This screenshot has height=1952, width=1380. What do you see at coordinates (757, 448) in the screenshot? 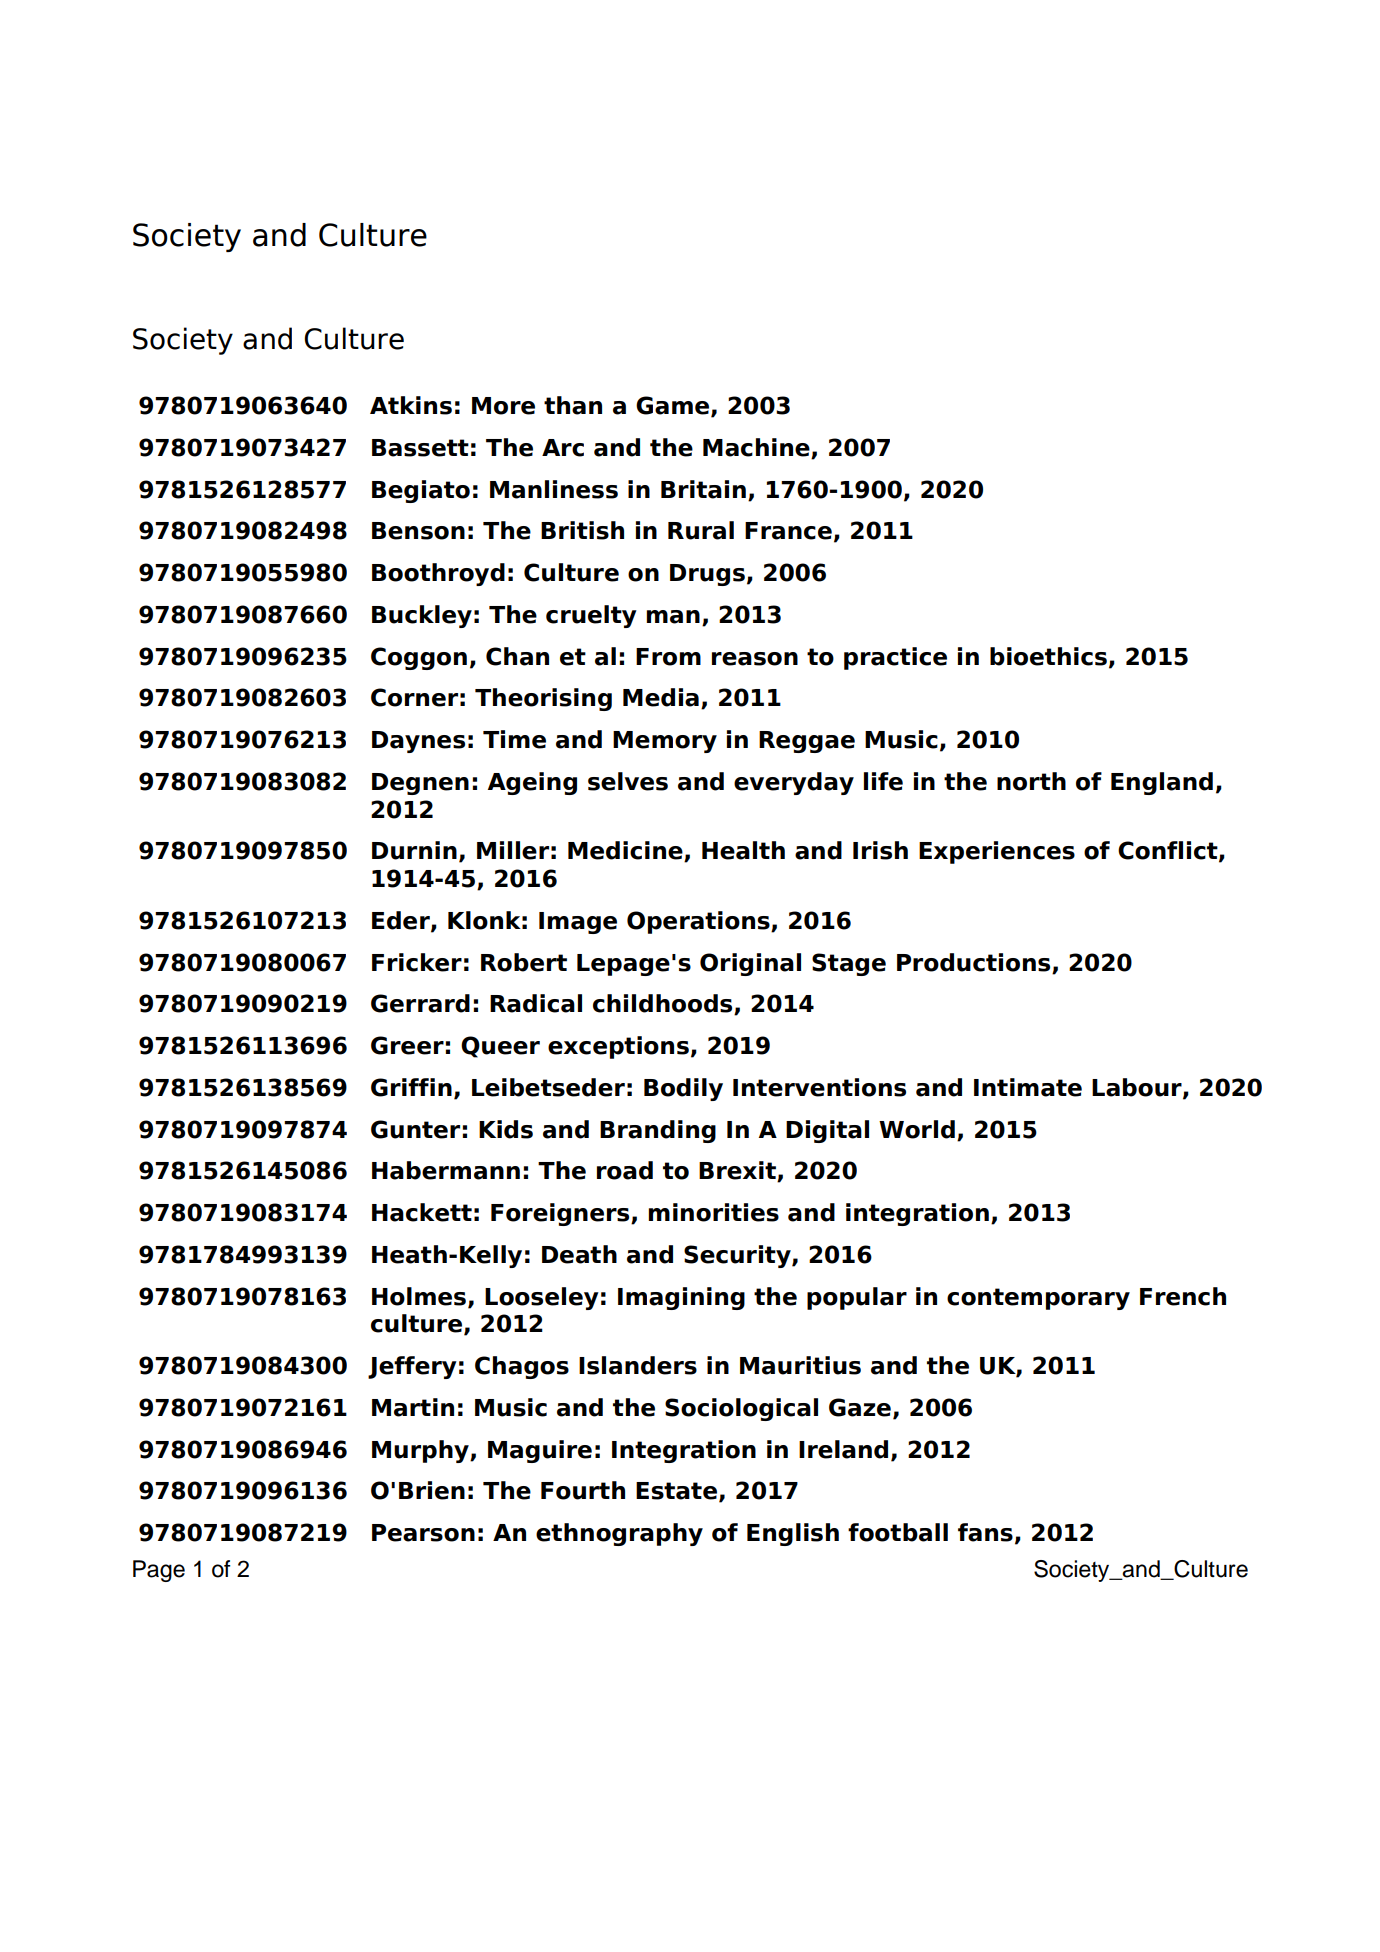
I see `Machine` at bounding box center [757, 448].
